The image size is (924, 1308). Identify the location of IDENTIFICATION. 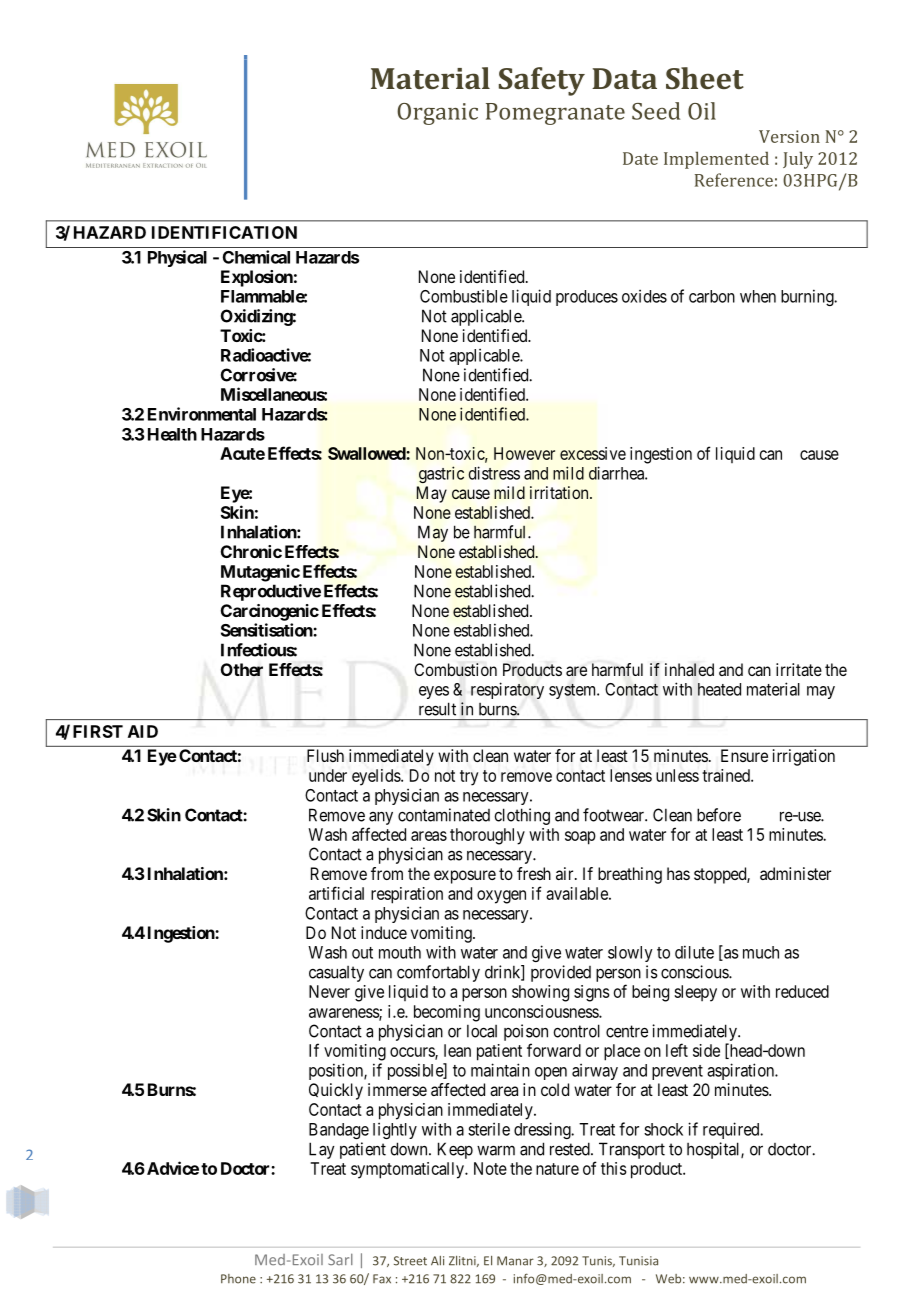
(224, 232).
